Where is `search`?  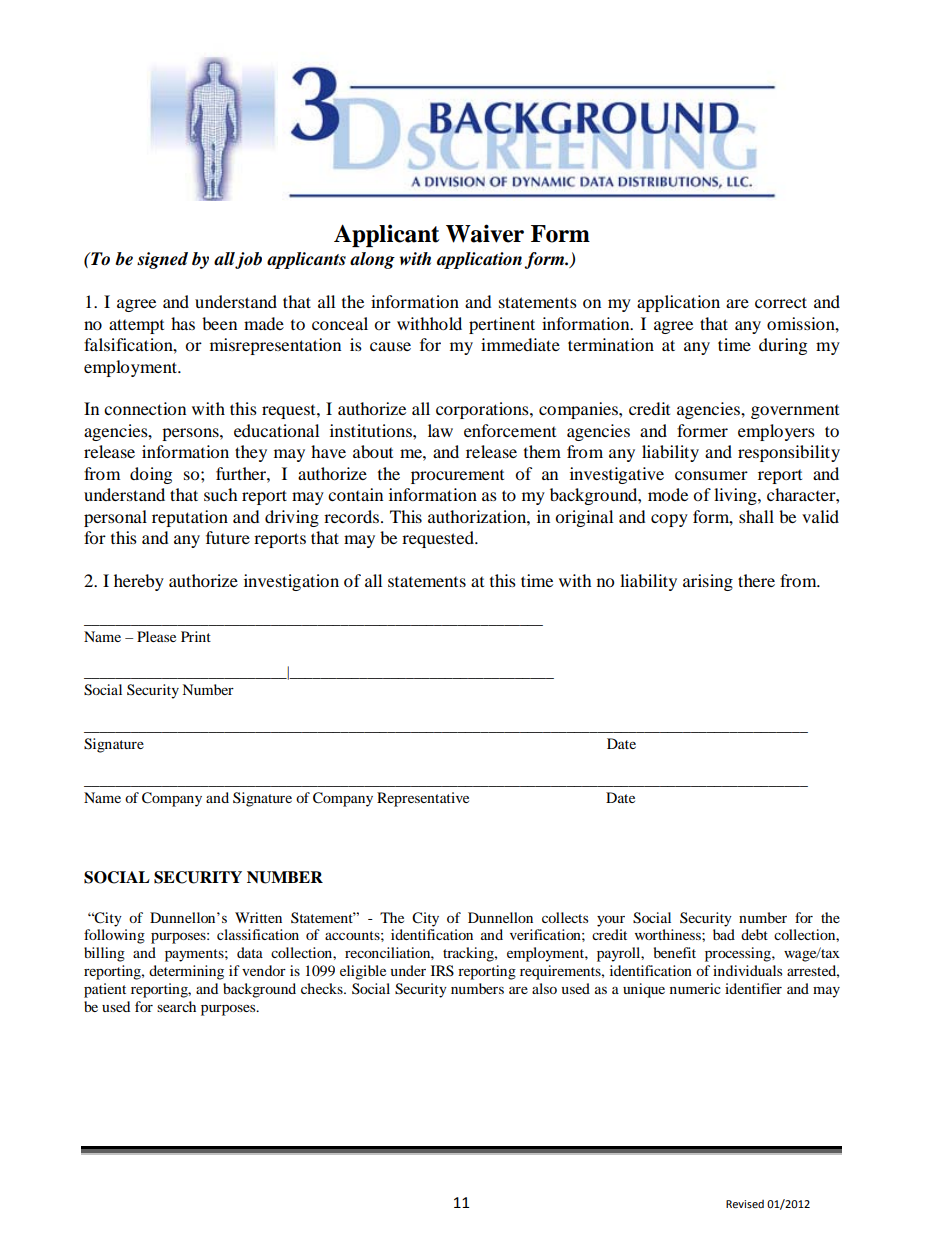
search is located at coordinates (176, 1006).
